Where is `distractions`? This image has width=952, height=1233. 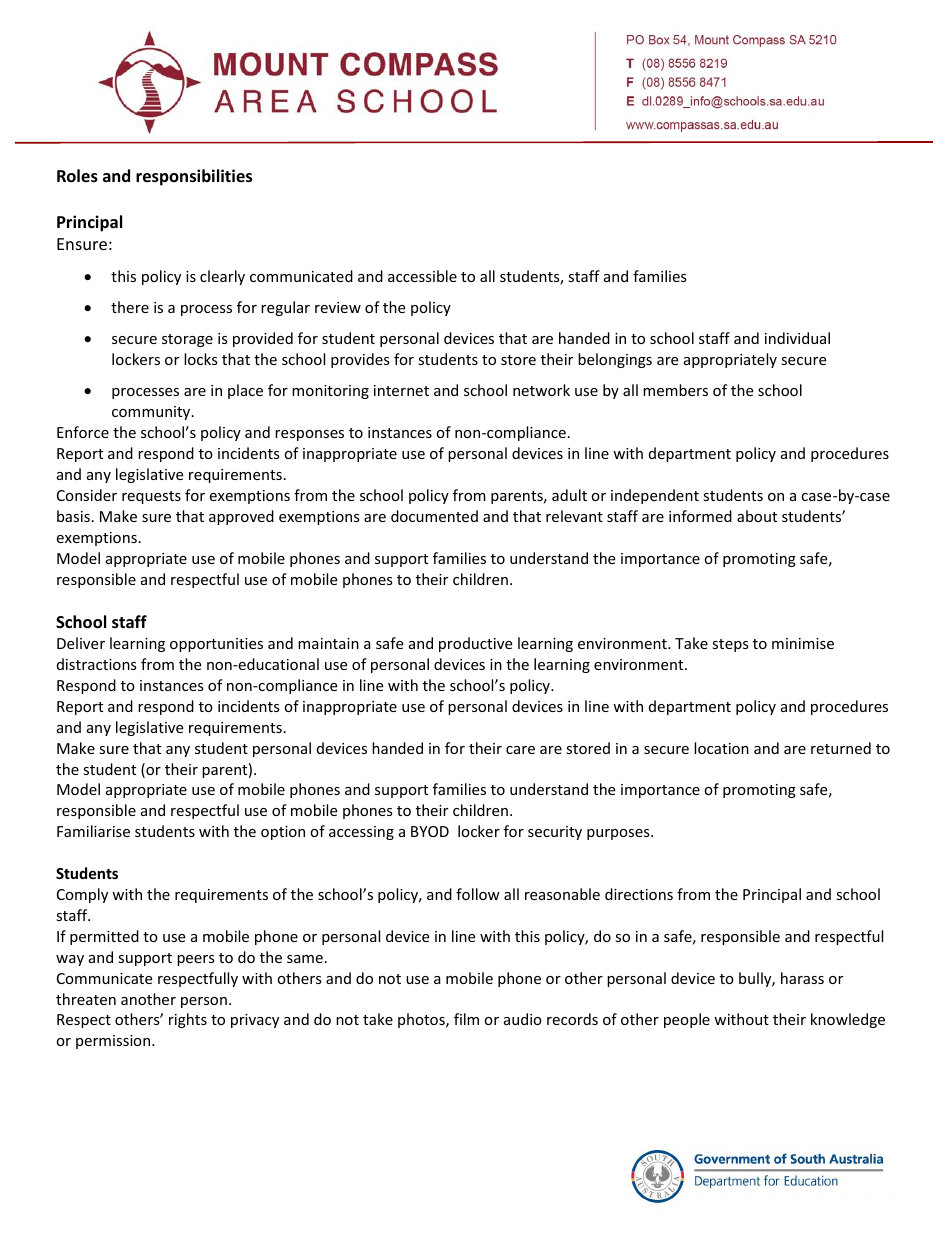 distractions is located at coordinates (97, 664).
